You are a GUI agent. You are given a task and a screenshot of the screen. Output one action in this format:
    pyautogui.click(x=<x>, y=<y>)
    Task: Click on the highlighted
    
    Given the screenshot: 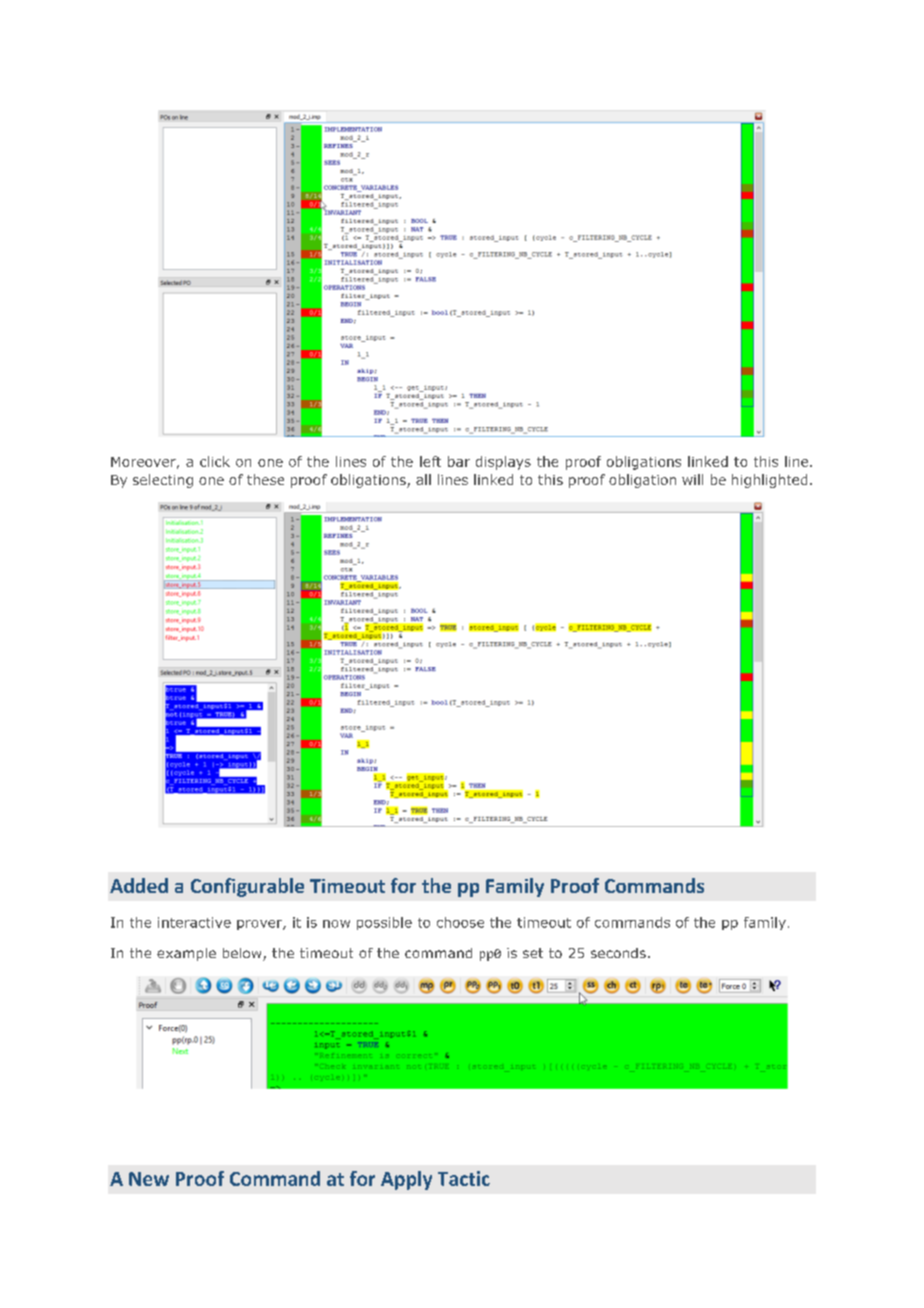 What is the action you would take?
    pyautogui.click(x=769, y=481)
